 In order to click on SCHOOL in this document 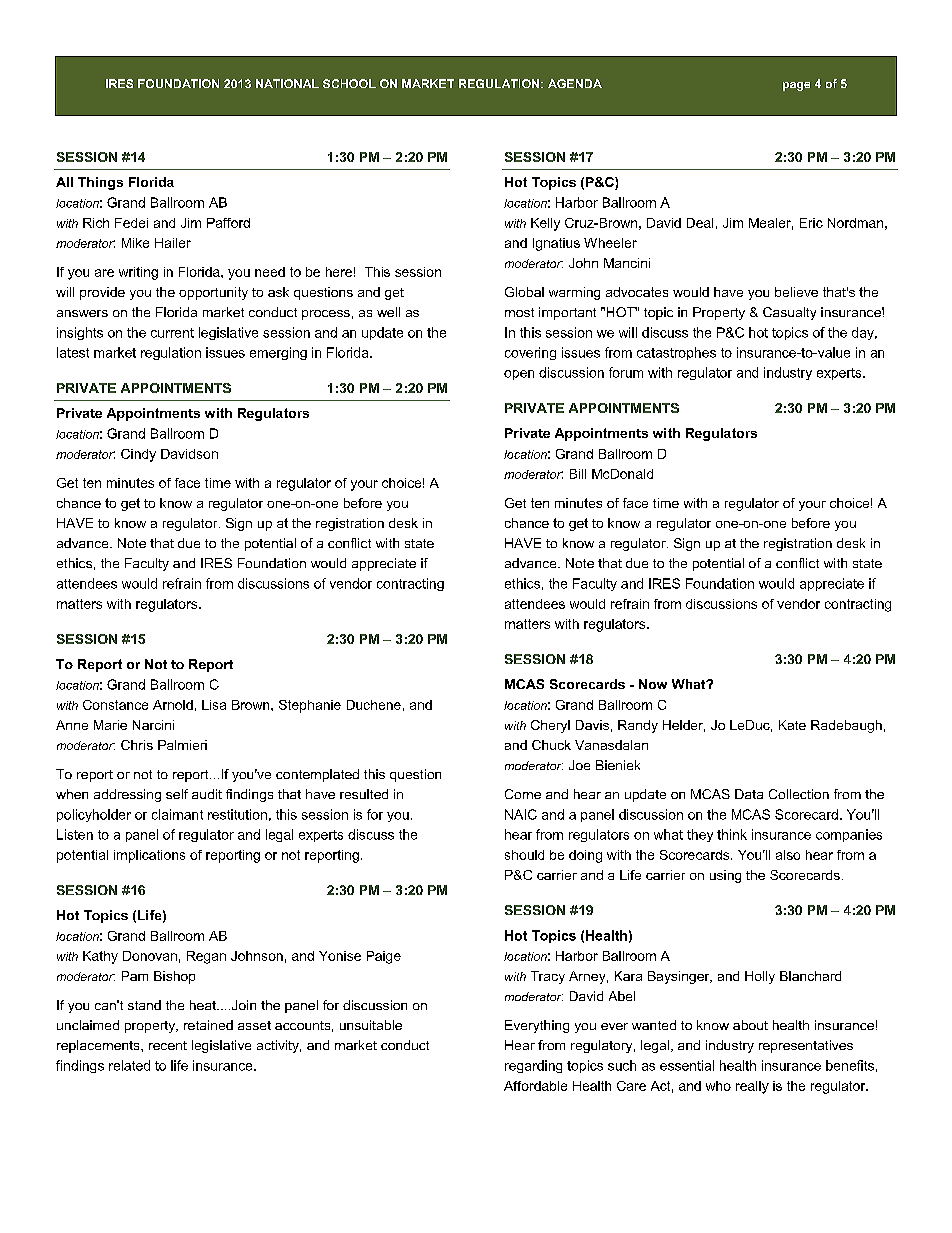, I will do `click(349, 83)`.
